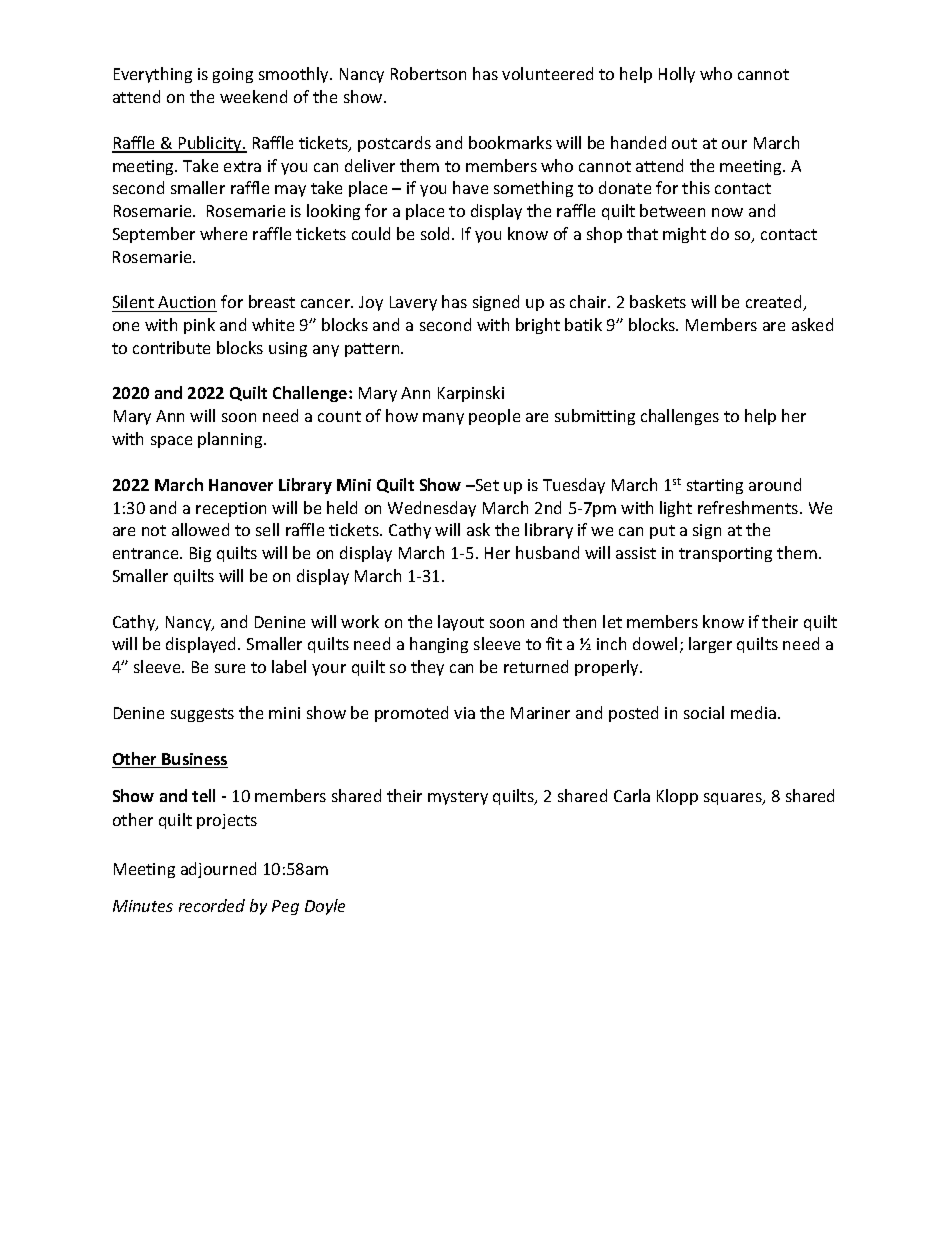 This document has height=1233, width=952. What do you see at coordinates (428, 73) in the document?
I see `Robertson` at bounding box center [428, 73].
